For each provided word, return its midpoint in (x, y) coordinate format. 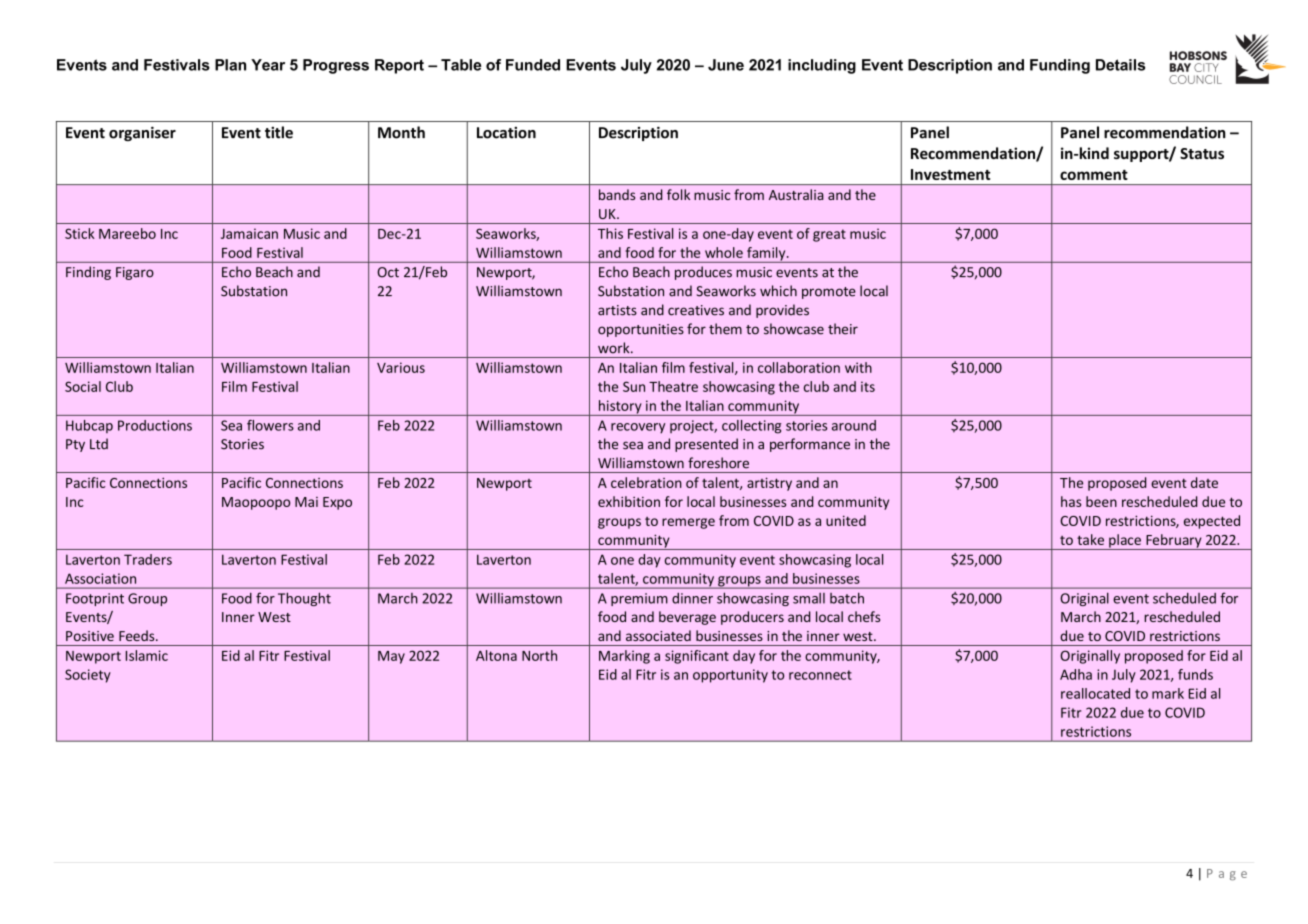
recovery (638, 428)
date (1204, 482)
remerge (688, 523)
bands (617, 194)
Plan (230, 65)
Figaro (135, 273)
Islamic (147, 655)
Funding (1060, 66)
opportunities (641, 330)
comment (1094, 175)
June (726, 65)
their (843, 329)
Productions (155, 425)
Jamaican (249, 233)
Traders (148, 559)
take (1090, 539)
